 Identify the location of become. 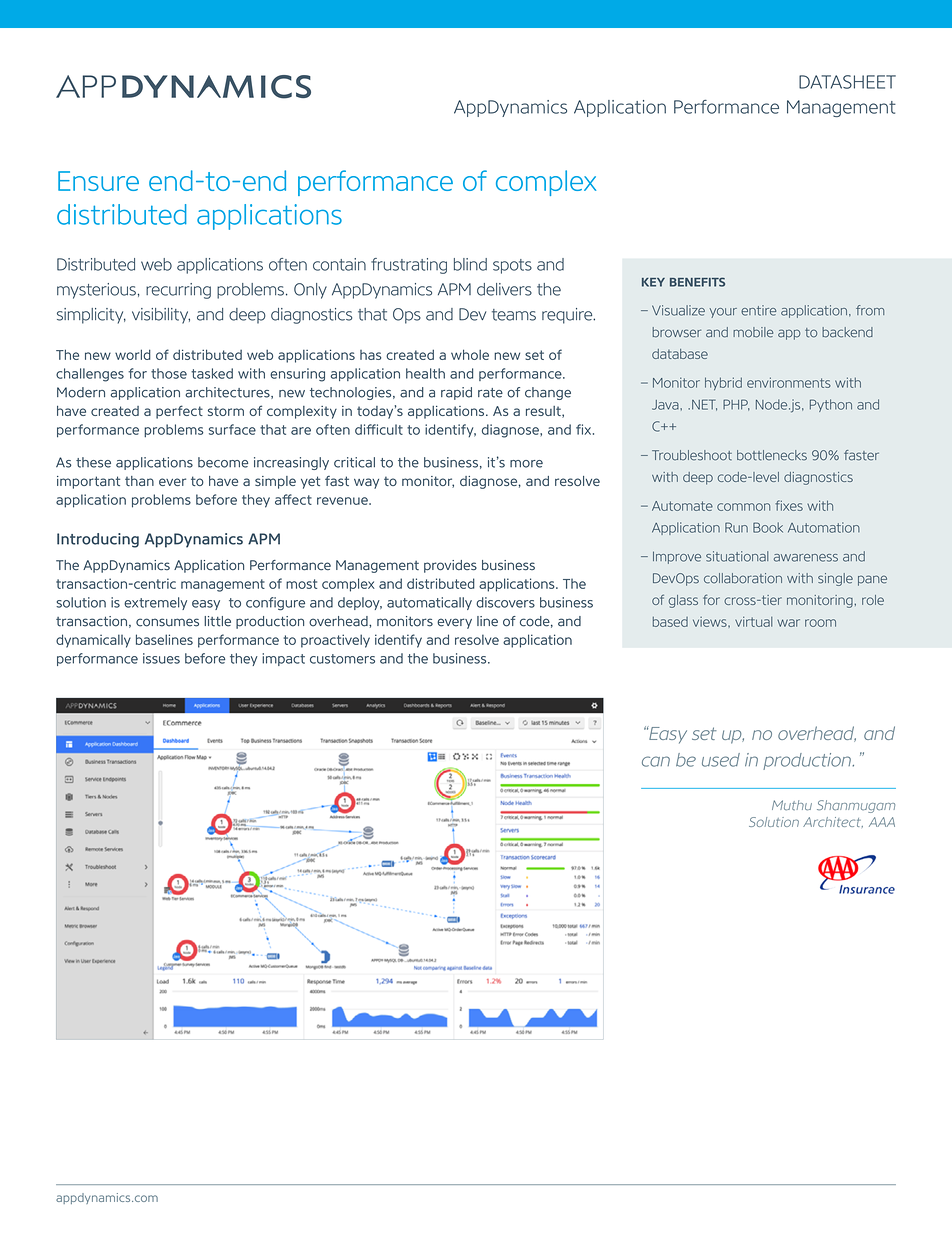
(223, 462).
